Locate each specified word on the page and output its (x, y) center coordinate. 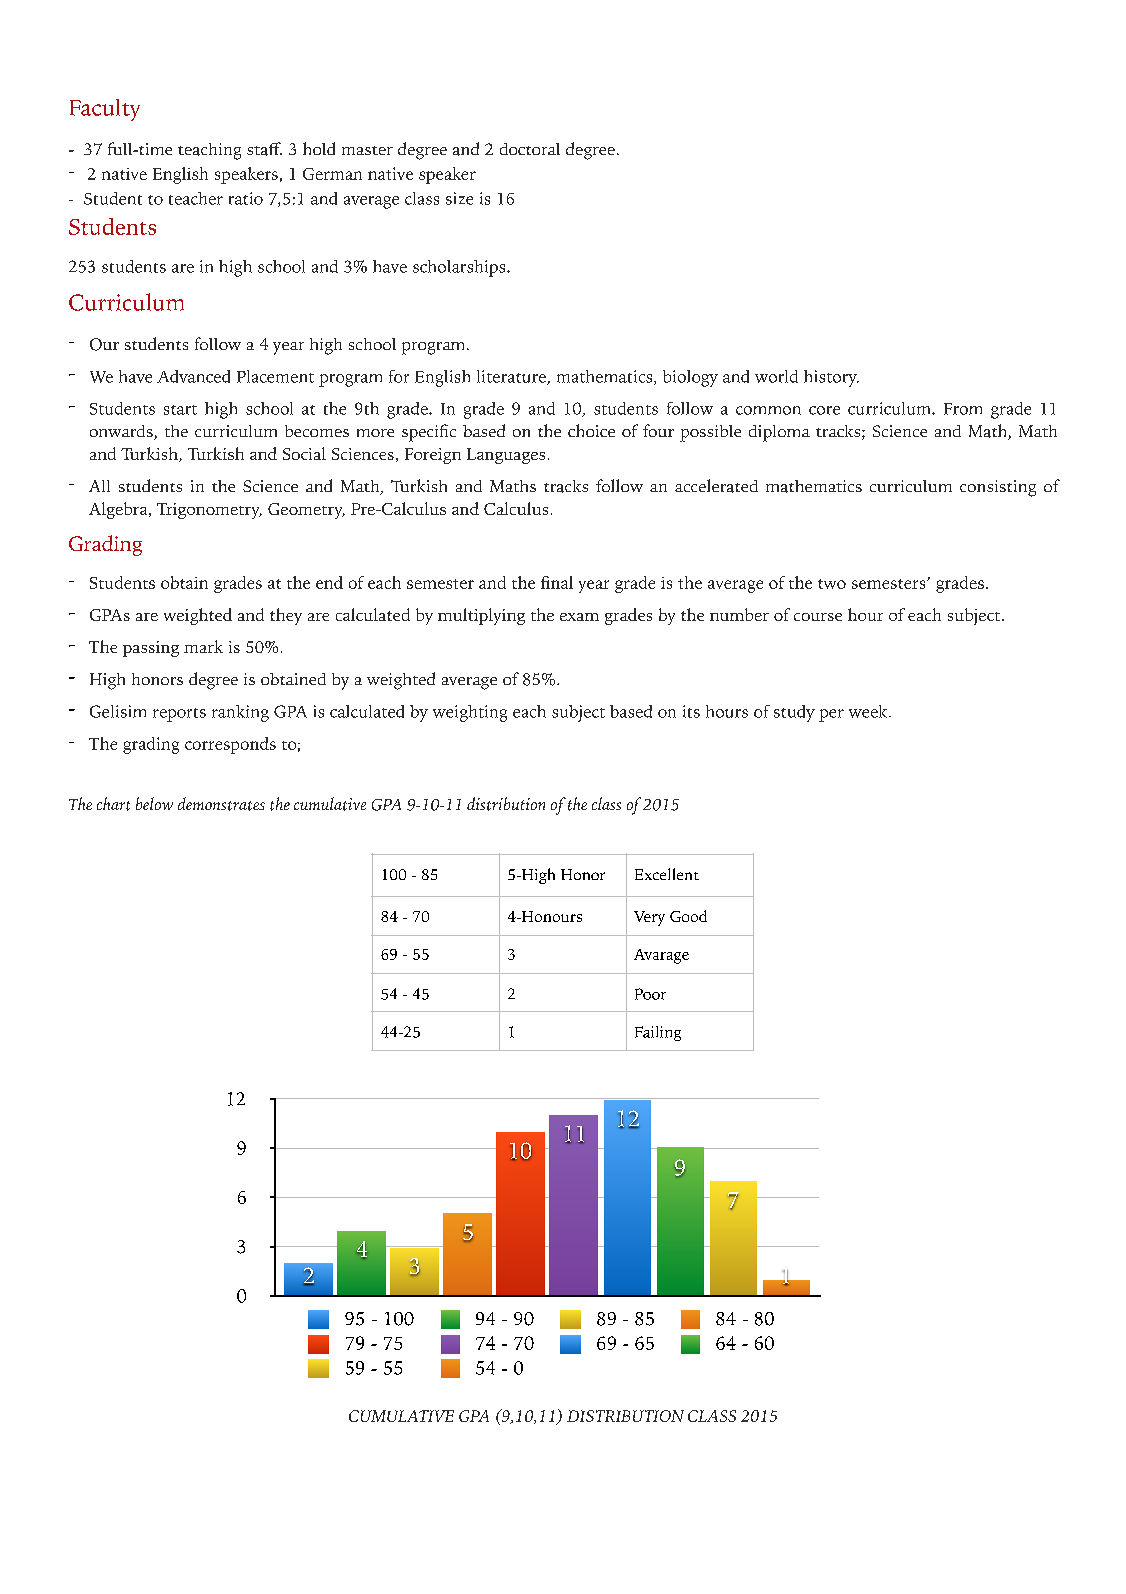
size (459, 198)
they (286, 616)
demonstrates (221, 804)
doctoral (530, 149)
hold (319, 148)
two (832, 584)
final (557, 582)
